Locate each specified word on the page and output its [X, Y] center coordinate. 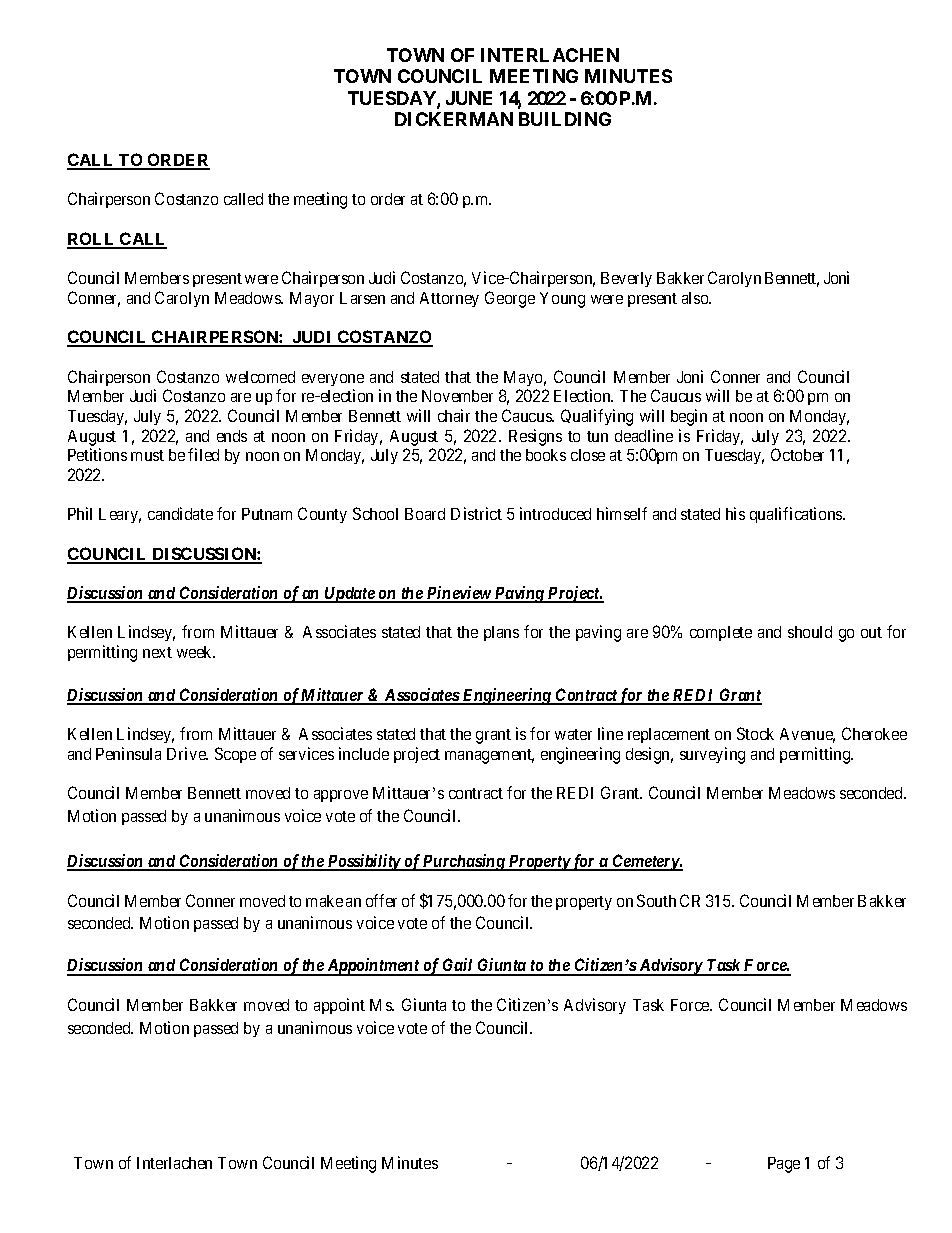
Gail [458, 966]
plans [501, 633]
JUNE [469, 98]
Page [784, 1165]
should [810, 632]
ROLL [92, 240]
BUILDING [565, 119]
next [157, 652]
